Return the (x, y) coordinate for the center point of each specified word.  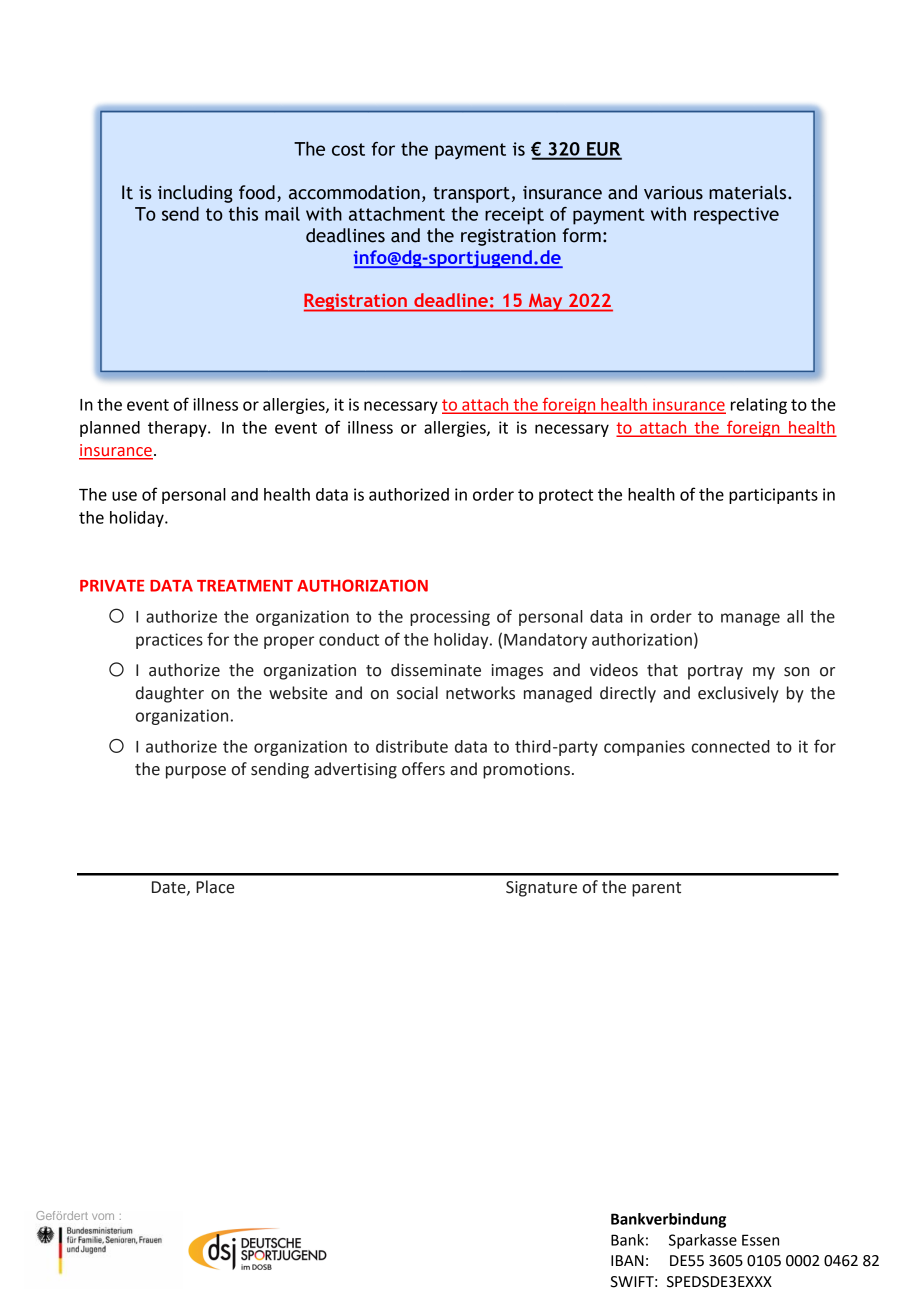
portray (715, 672)
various (673, 193)
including (195, 194)
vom (103, 1216)
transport (471, 195)
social (417, 693)
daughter (170, 694)
